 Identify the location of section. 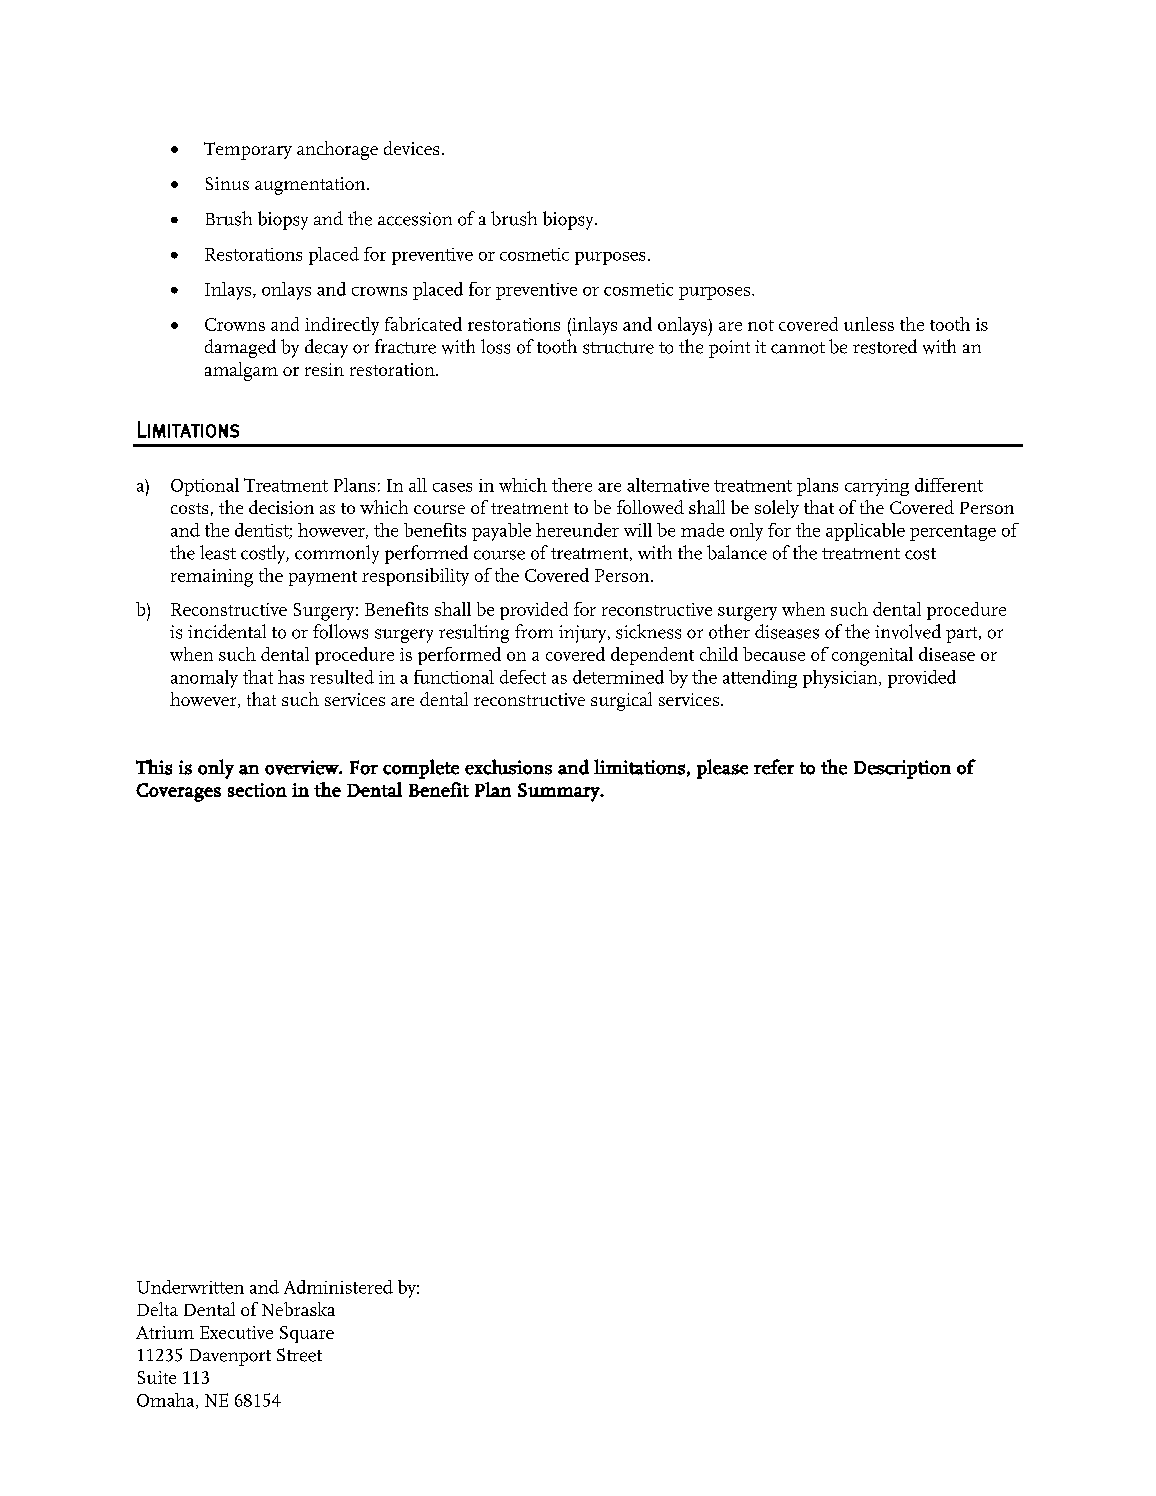
(257, 790).
